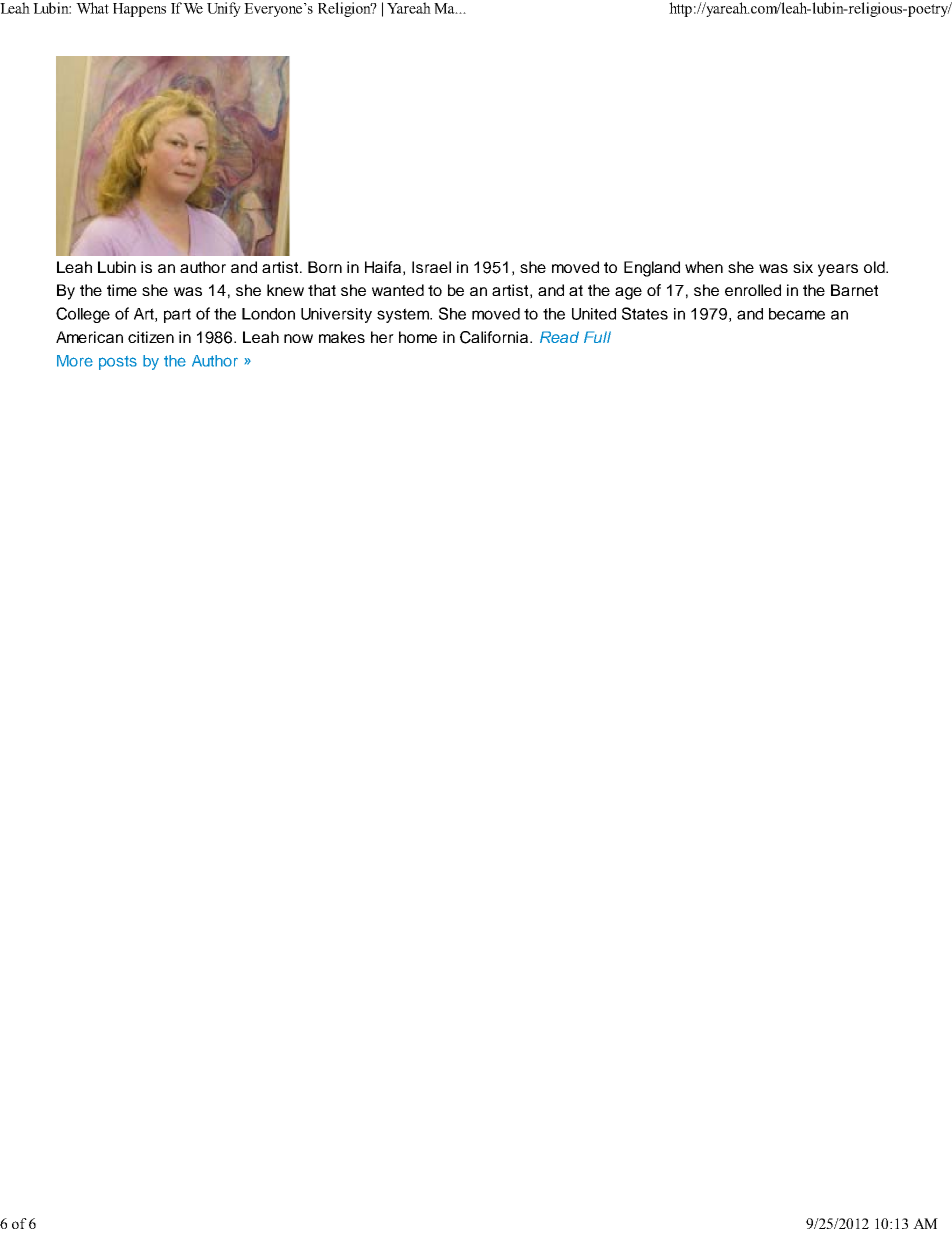  I want to click on time, so click(122, 290).
